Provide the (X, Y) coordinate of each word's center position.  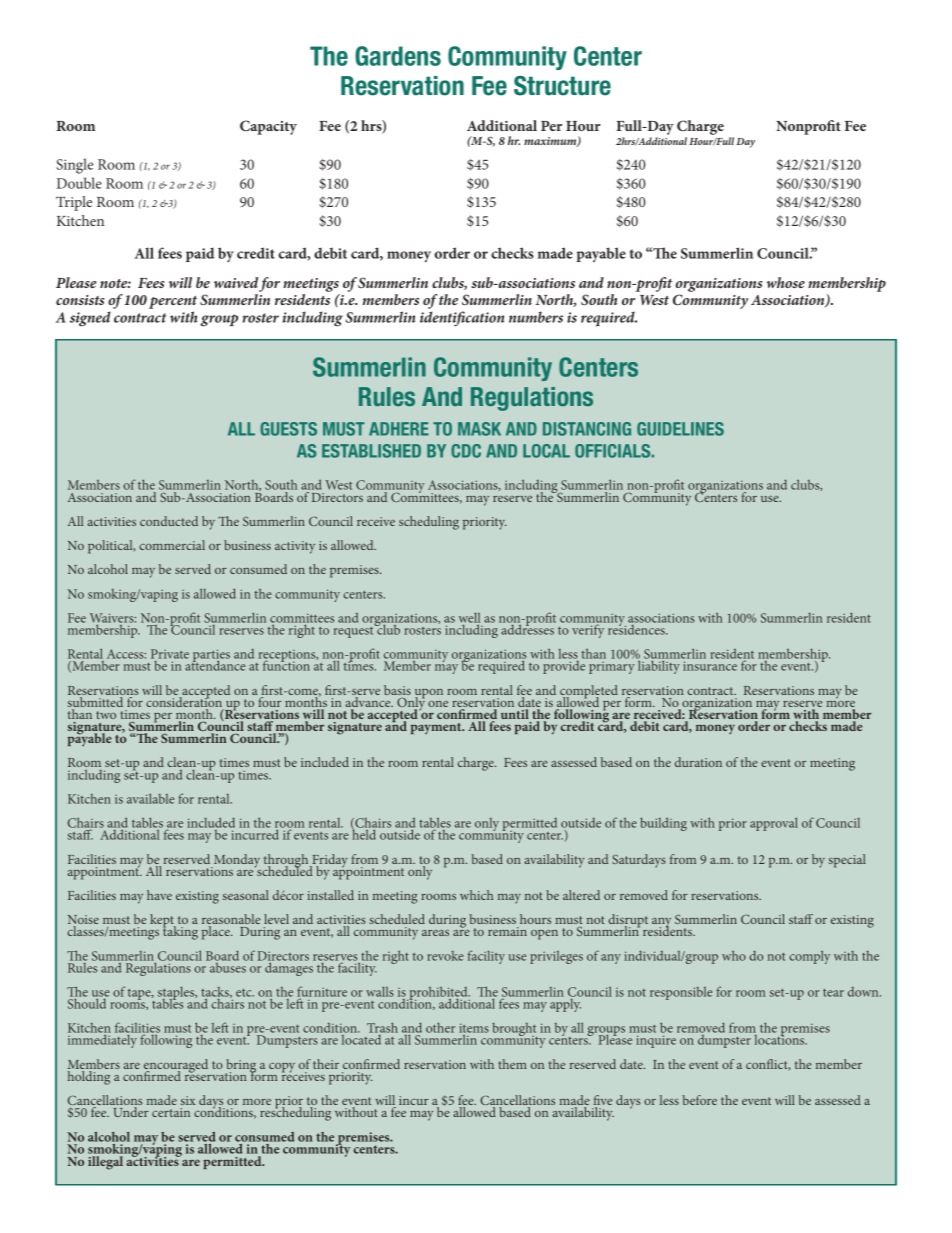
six (188, 1100)
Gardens (398, 56)
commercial (172, 545)
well (469, 618)
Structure (562, 86)
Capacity (268, 127)
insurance (710, 666)
